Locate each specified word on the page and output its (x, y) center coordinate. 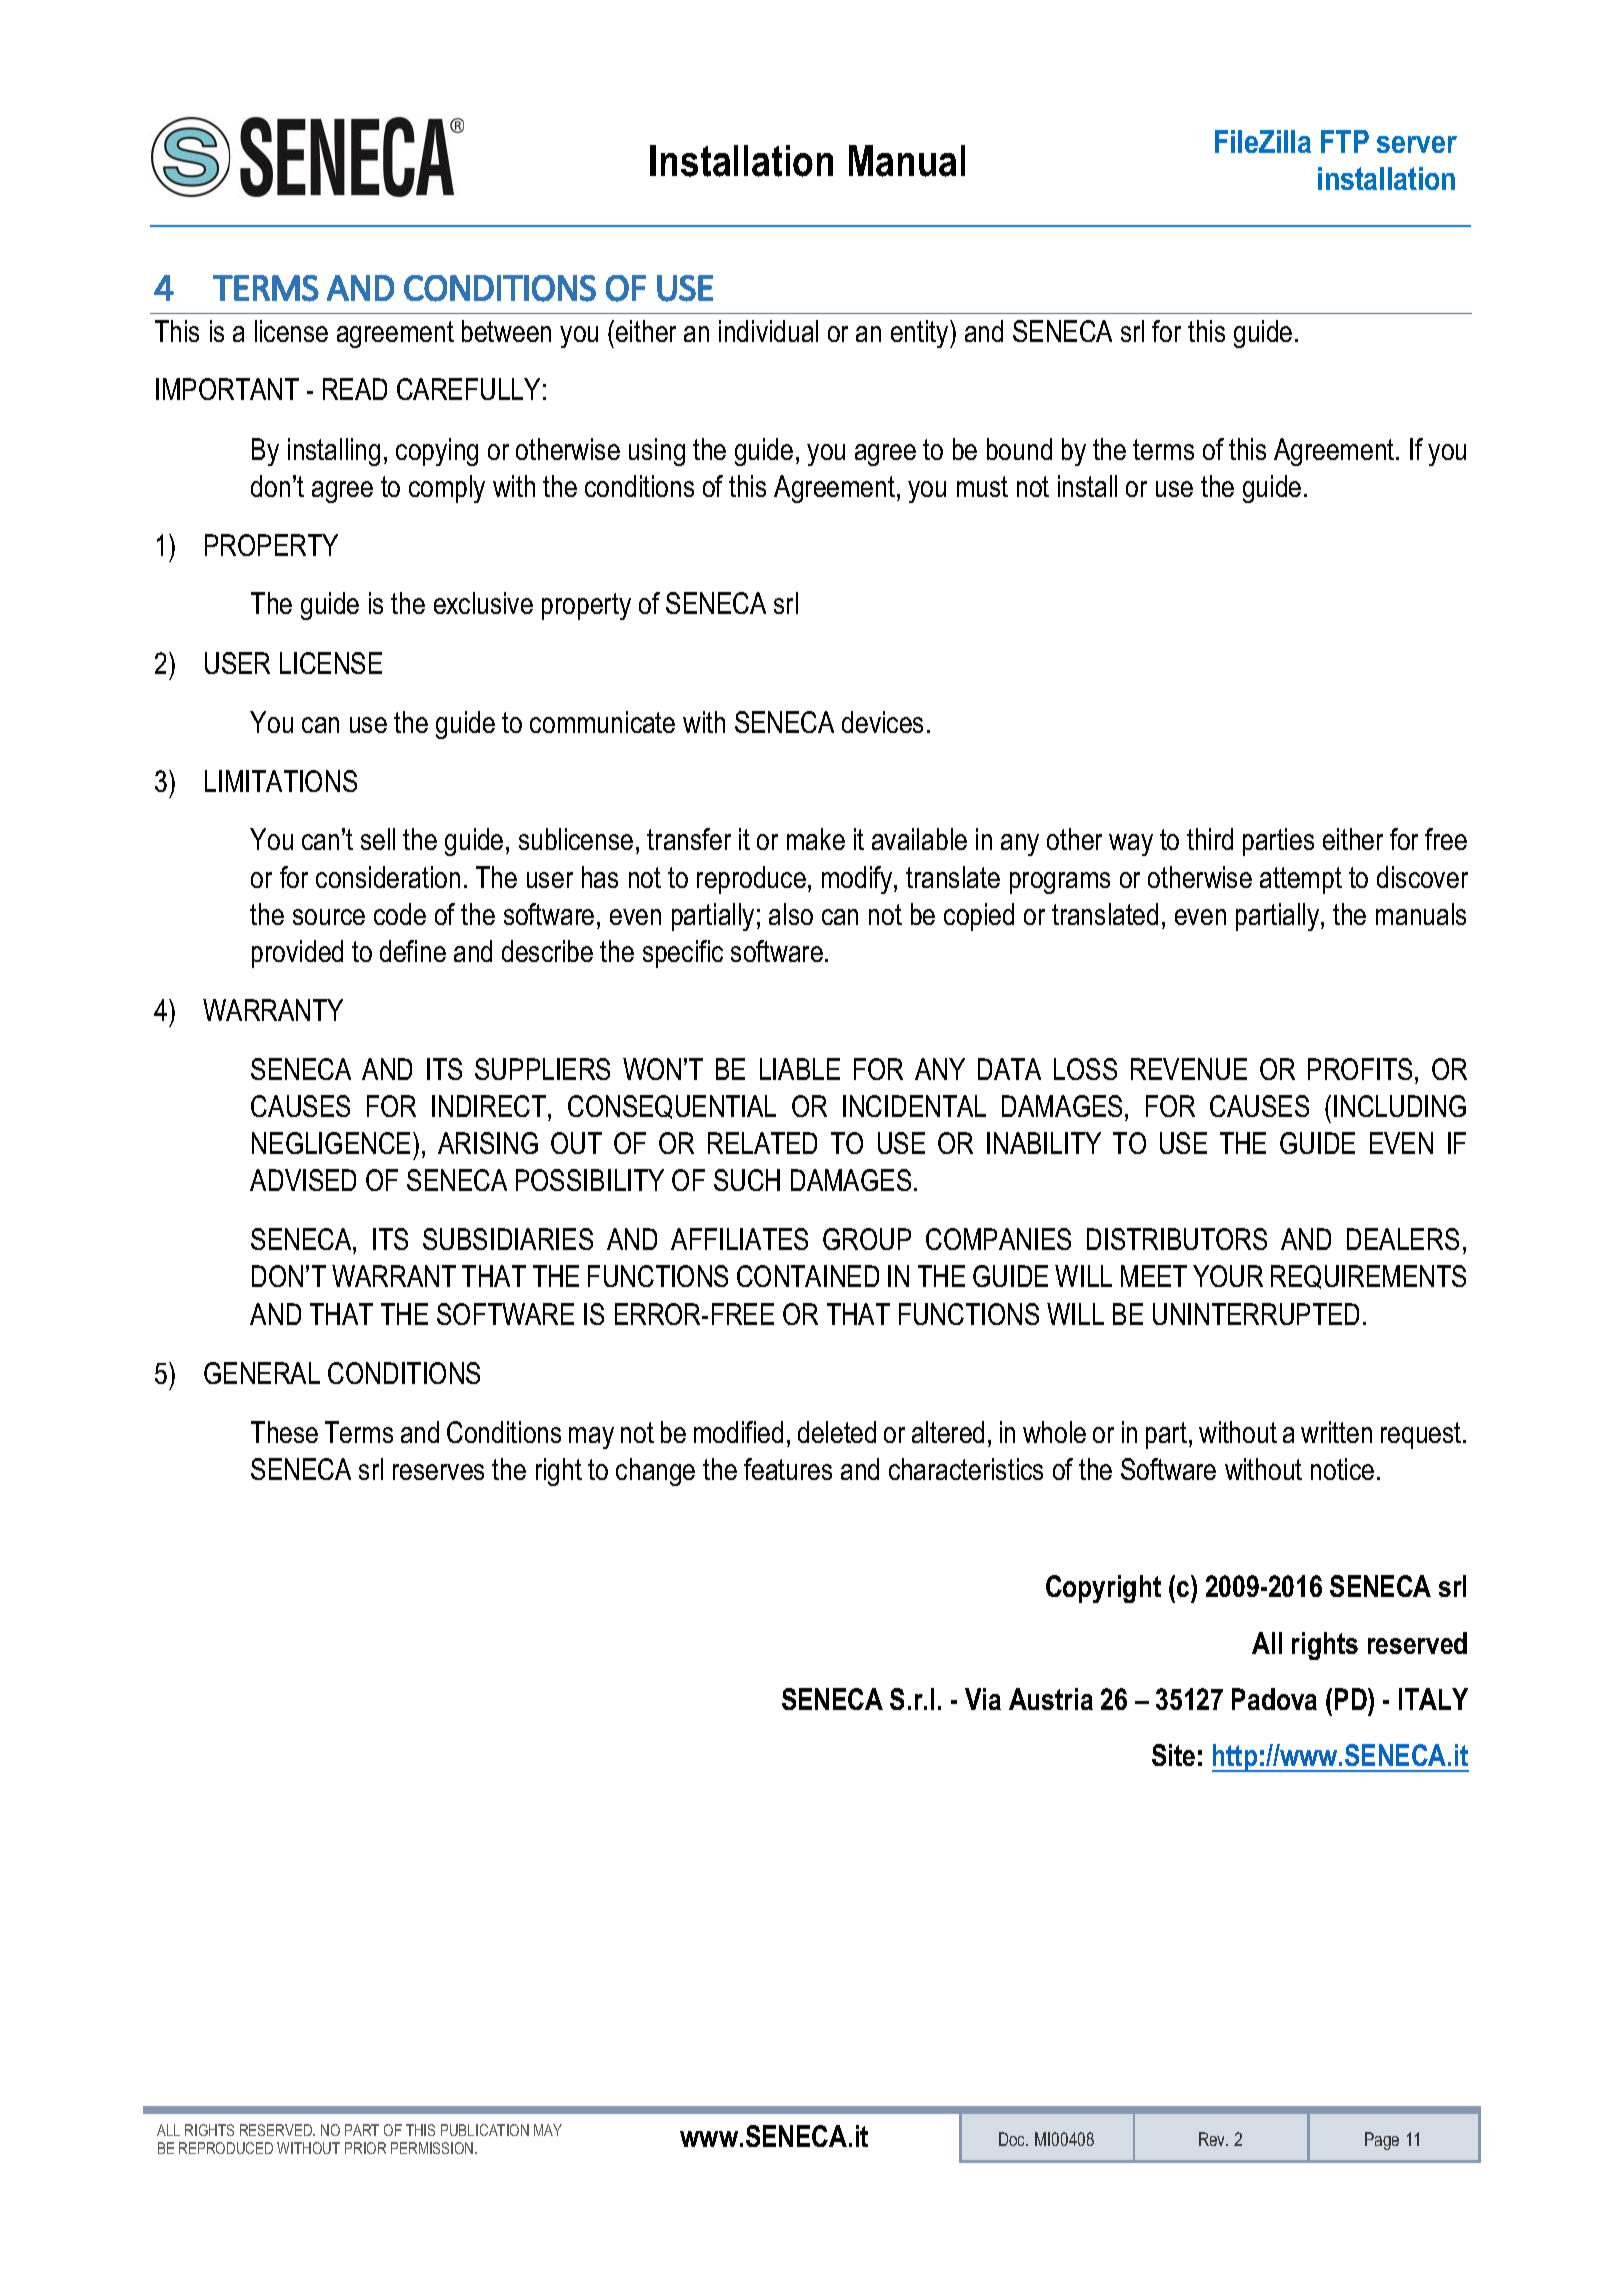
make (816, 839)
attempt (1301, 880)
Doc (1013, 2139)
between (506, 331)
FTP (1345, 141)
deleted (837, 1432)
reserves (438, 1472)
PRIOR (365, 2148)
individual (768, 331)
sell (378, 839)
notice (1342, 1469)
